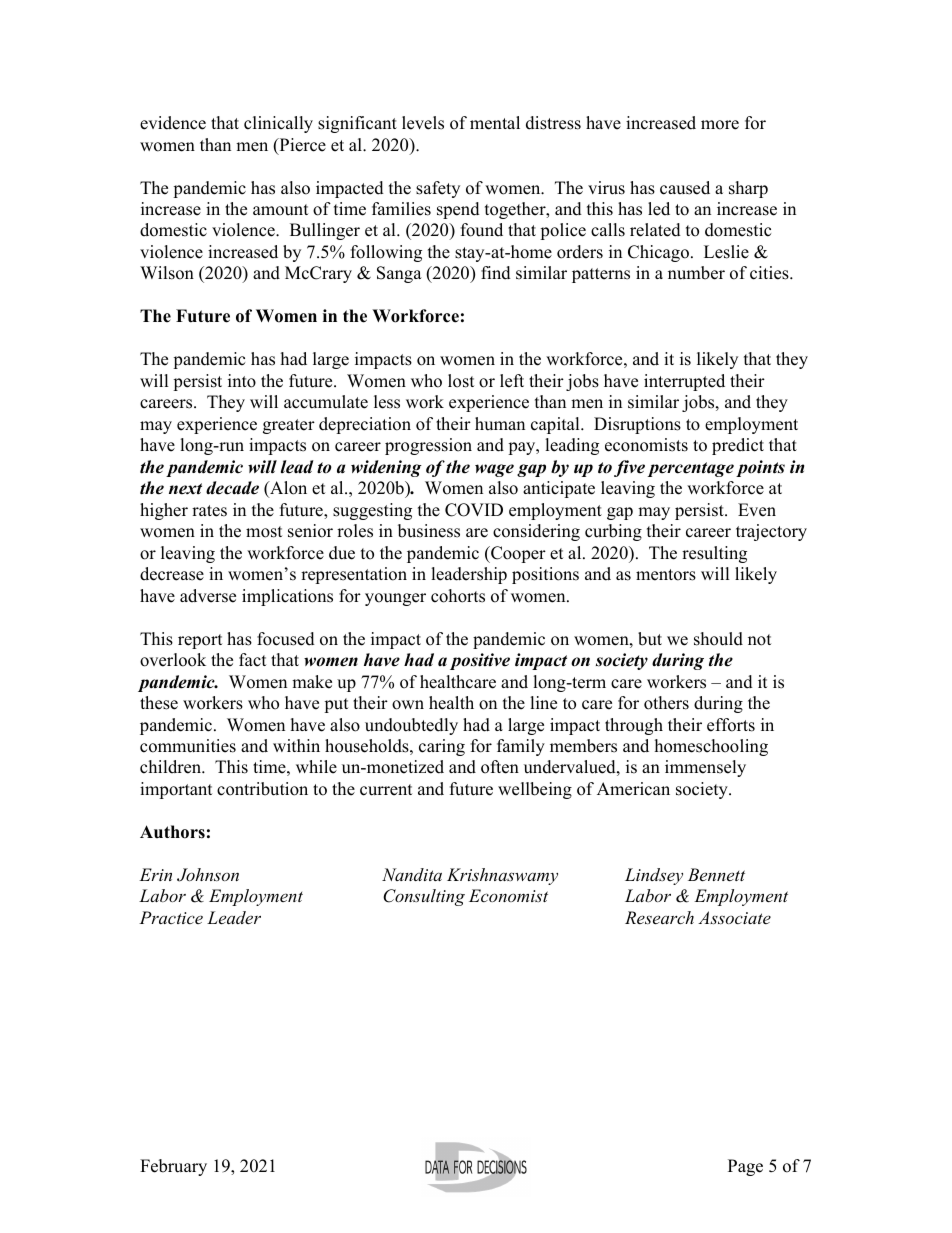  What do you see at coordinates (714, 554) in the document?
I see `resulting` at bounding box center [714, 554].
